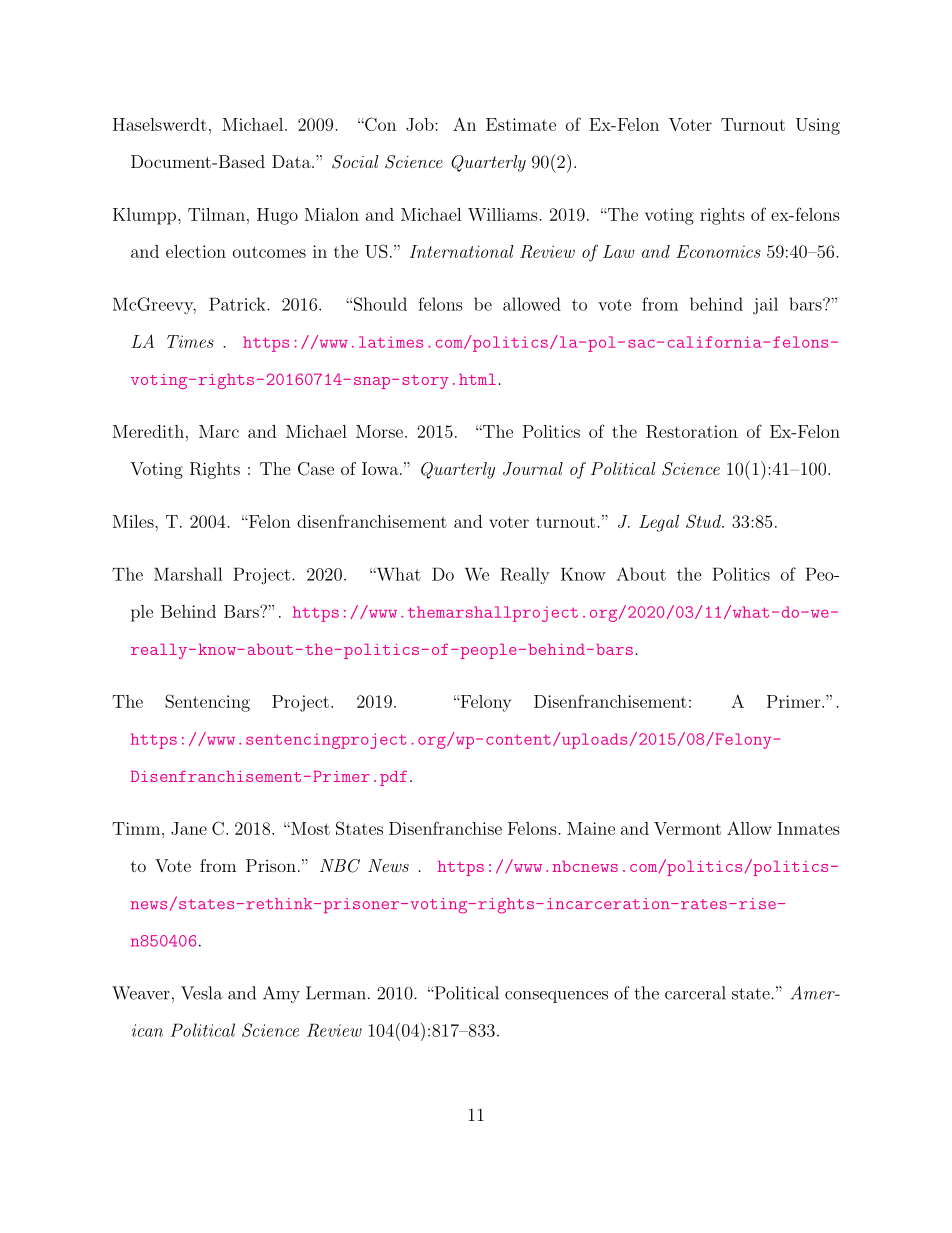  I want to click on Journal, so click(533, 469).
